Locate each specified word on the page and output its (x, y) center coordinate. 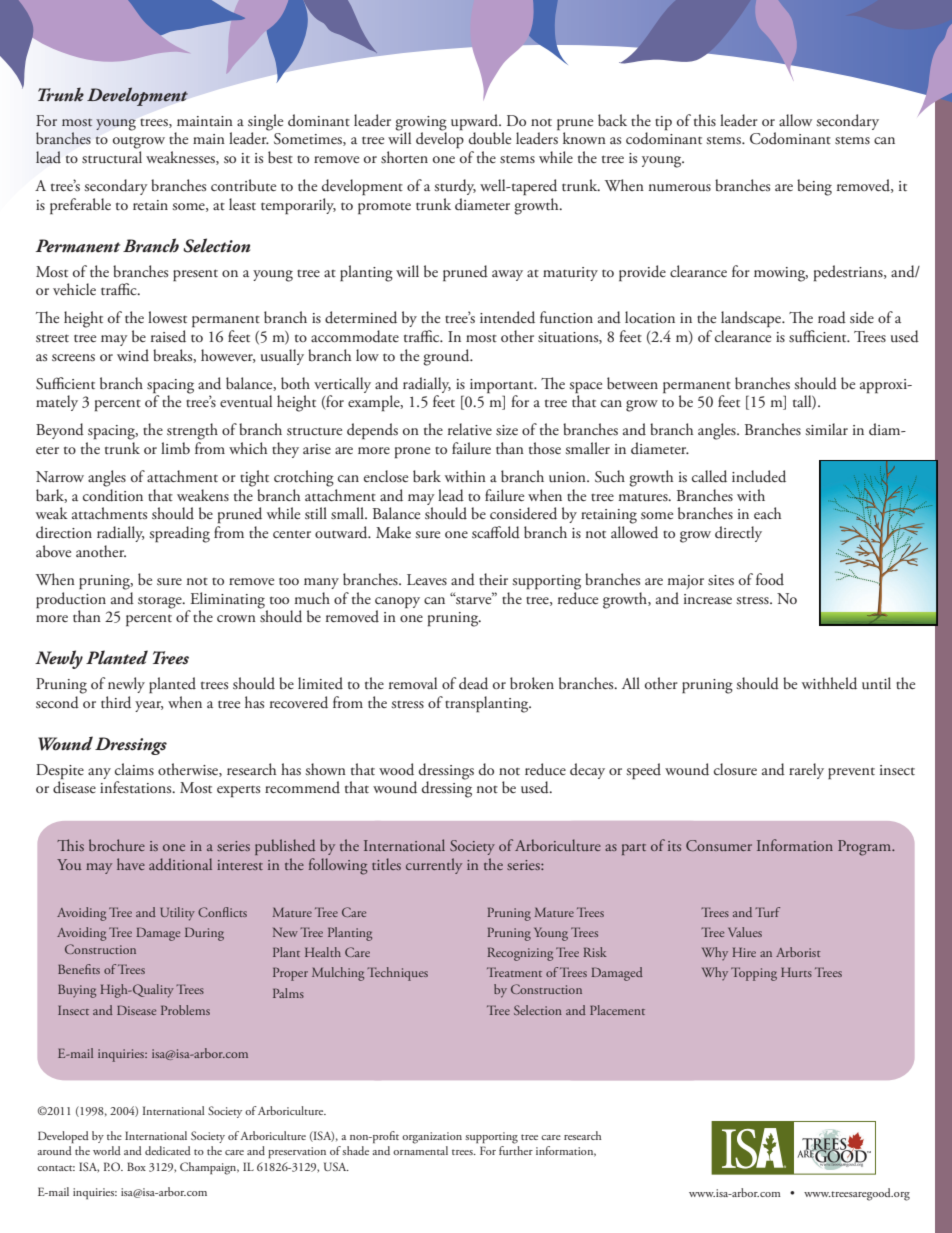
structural (112, 157)
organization (432, 1138)
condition (113, 494)
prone (412, 452)
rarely (806, 771)
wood (396, 769)
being (814, 187)
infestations (137, 787)
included (759, 476)
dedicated (168, 1150)
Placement (617, 1010)
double (490, 138)
